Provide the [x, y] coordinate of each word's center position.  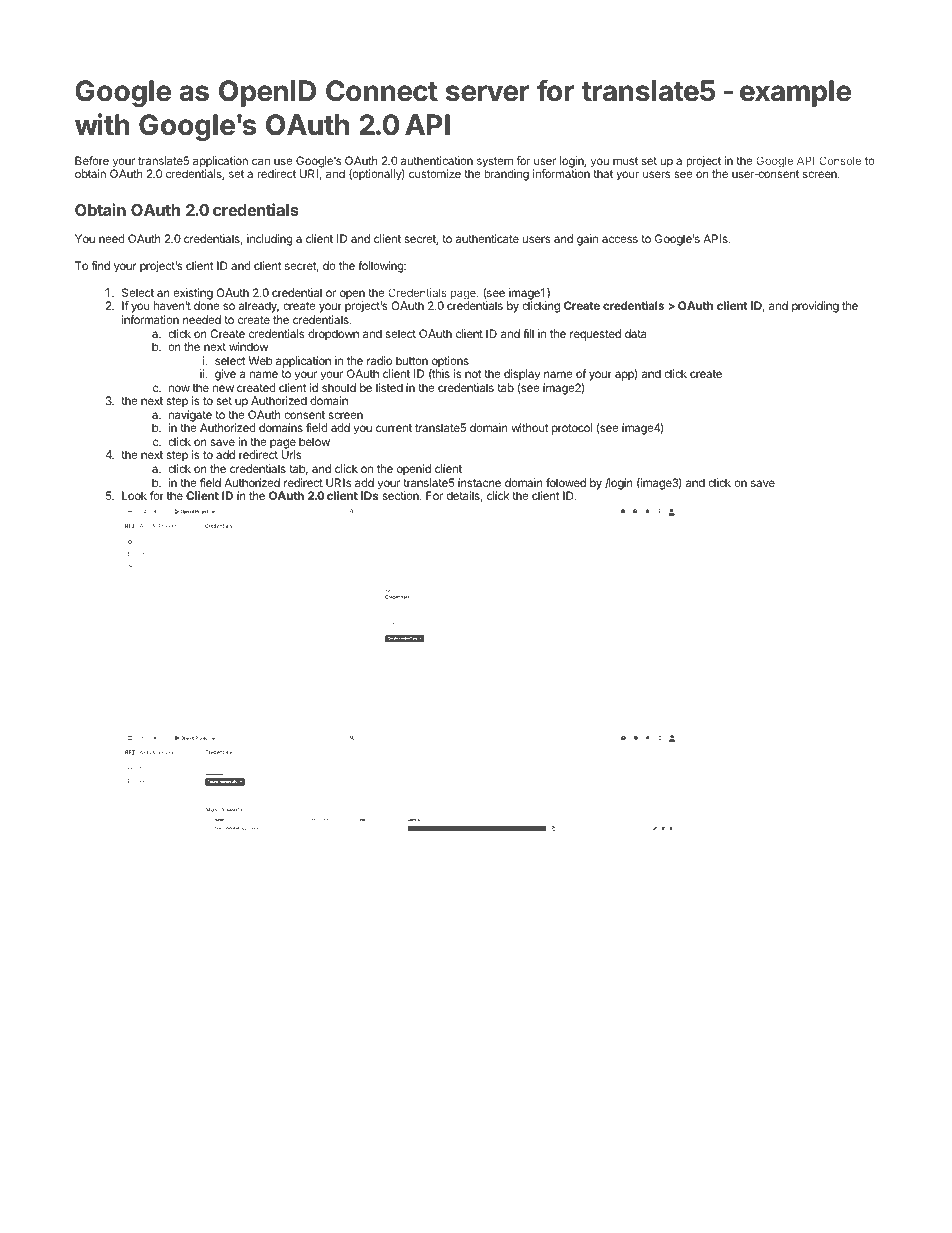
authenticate [487, 238]
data [635, 333]
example [795, 93]
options [449, 363]
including [270, 240]
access [620, 239]
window [248, 346]
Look [134, 495]
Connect [382, 91]
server [487, 93]
